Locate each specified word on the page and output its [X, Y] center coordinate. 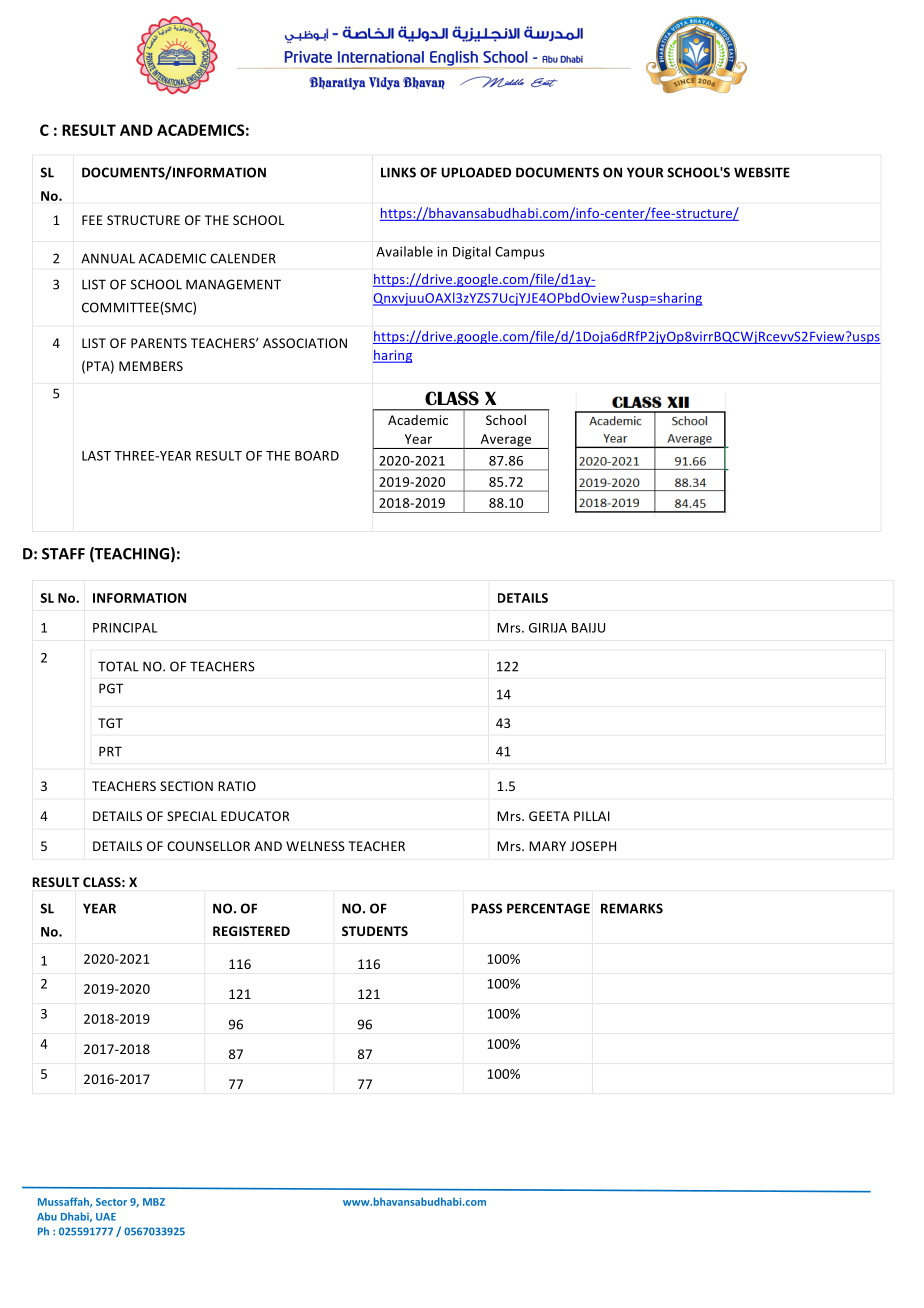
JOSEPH [593, 846]
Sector [111, 1202]
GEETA [549, 816]
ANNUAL [108, 258]
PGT [111, 688]
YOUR [645, 172]
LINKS [398, 172]
